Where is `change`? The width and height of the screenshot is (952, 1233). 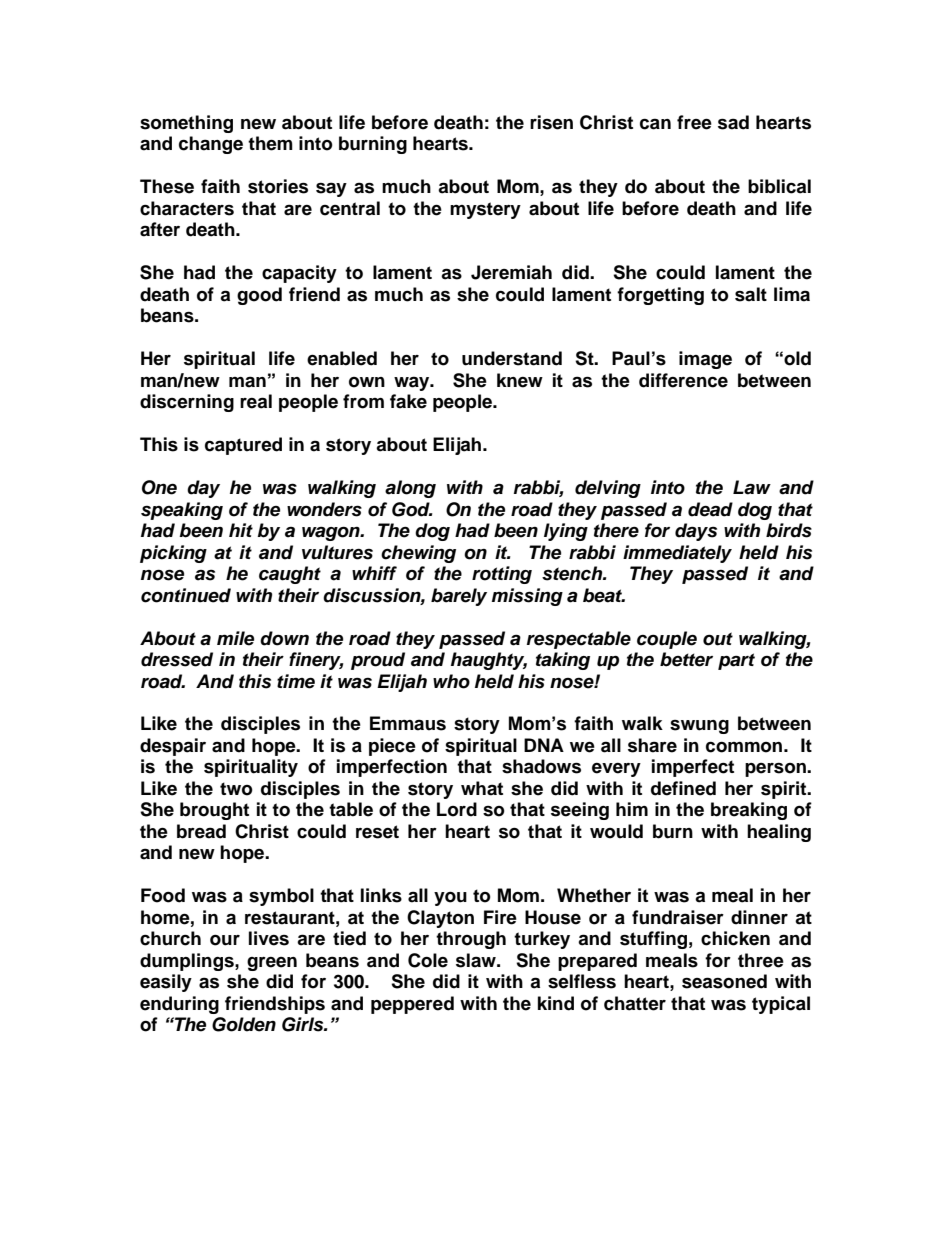 change is located at coordinates (211, 145).
